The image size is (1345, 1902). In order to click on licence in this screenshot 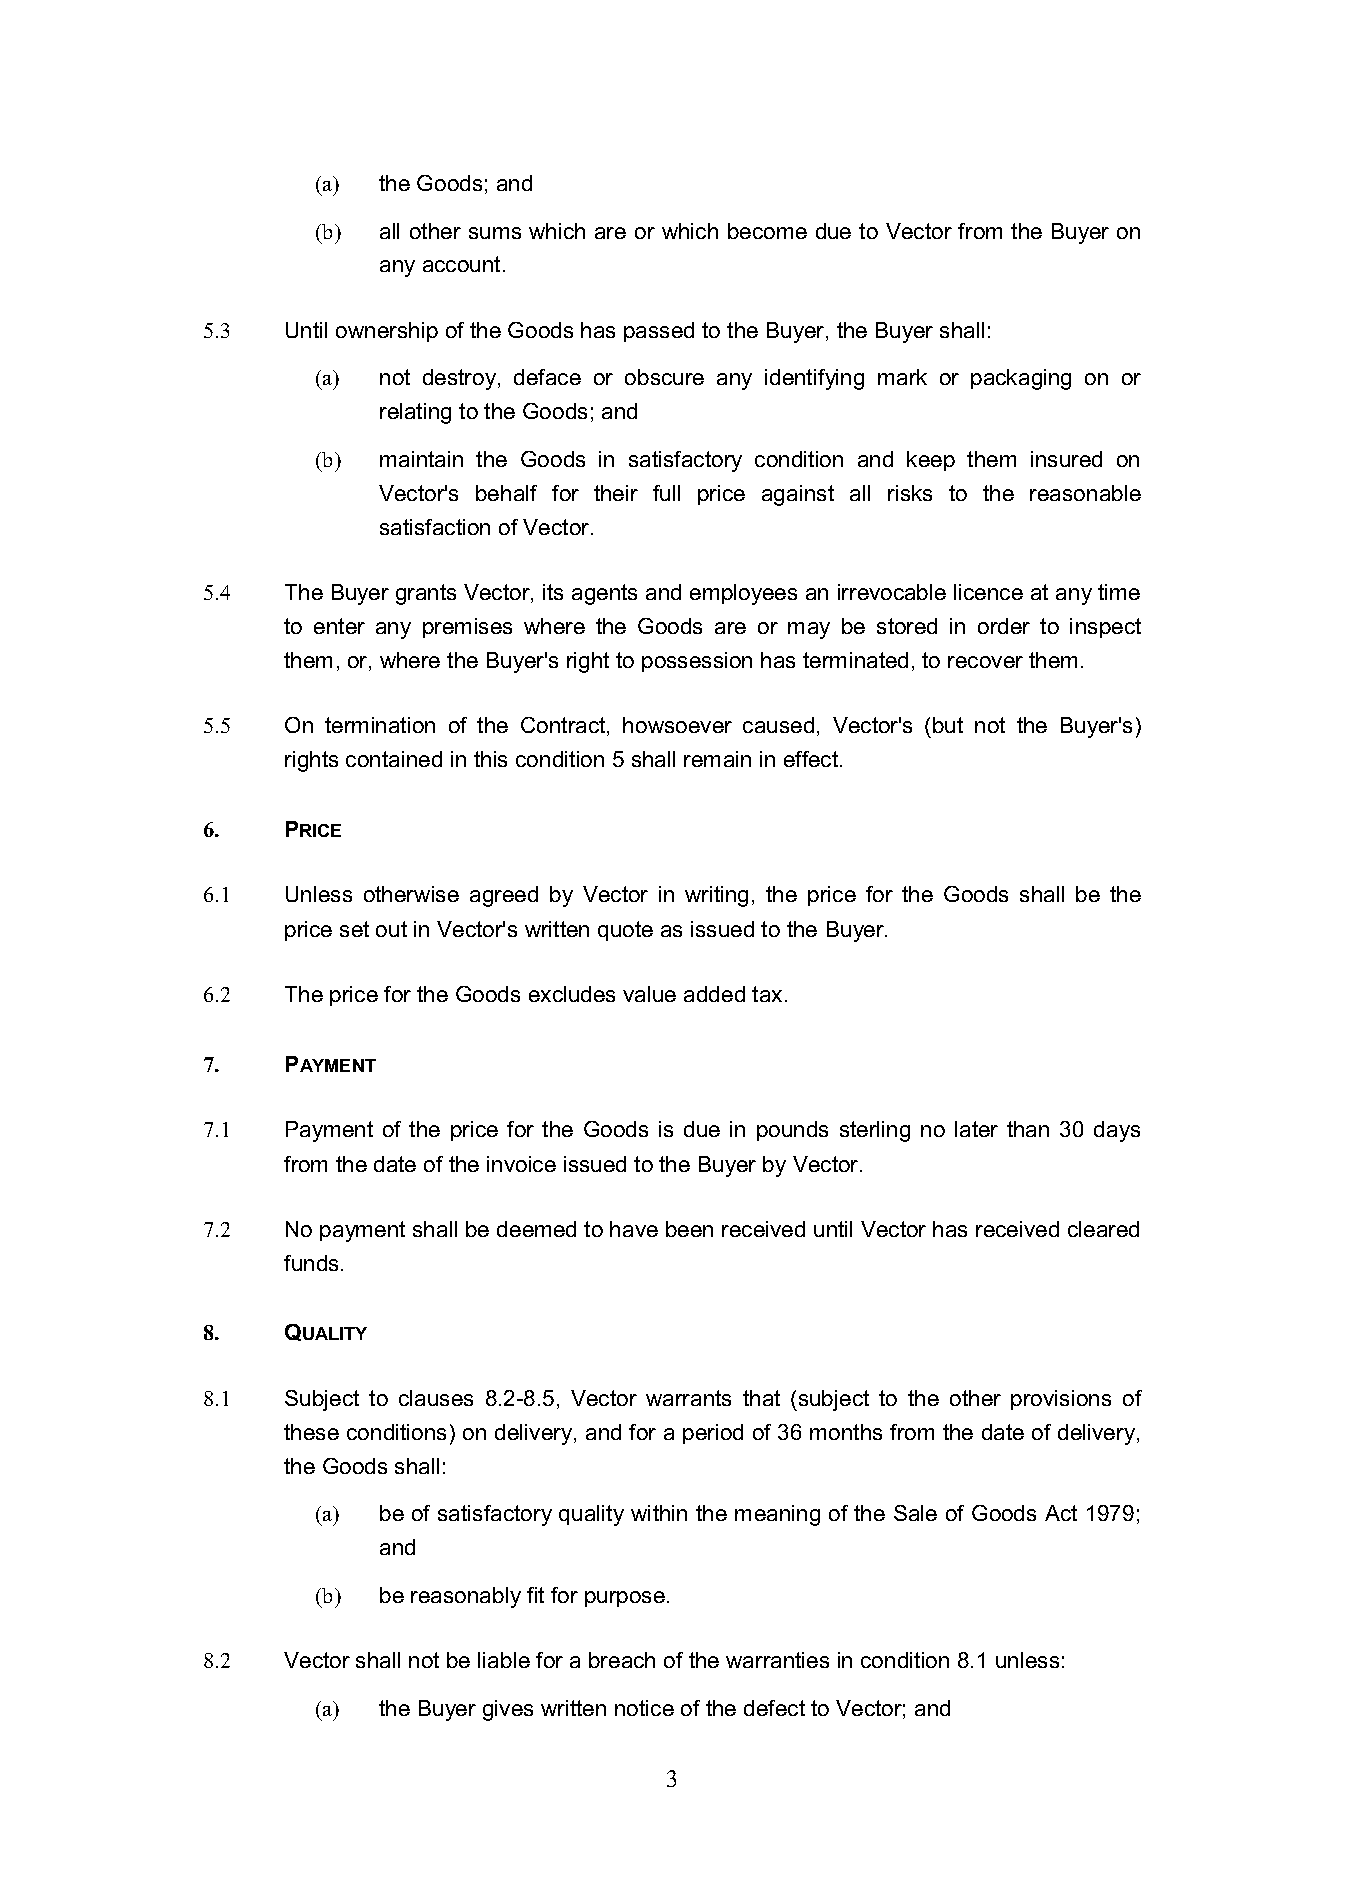, I will do `click(988, 592)`.
